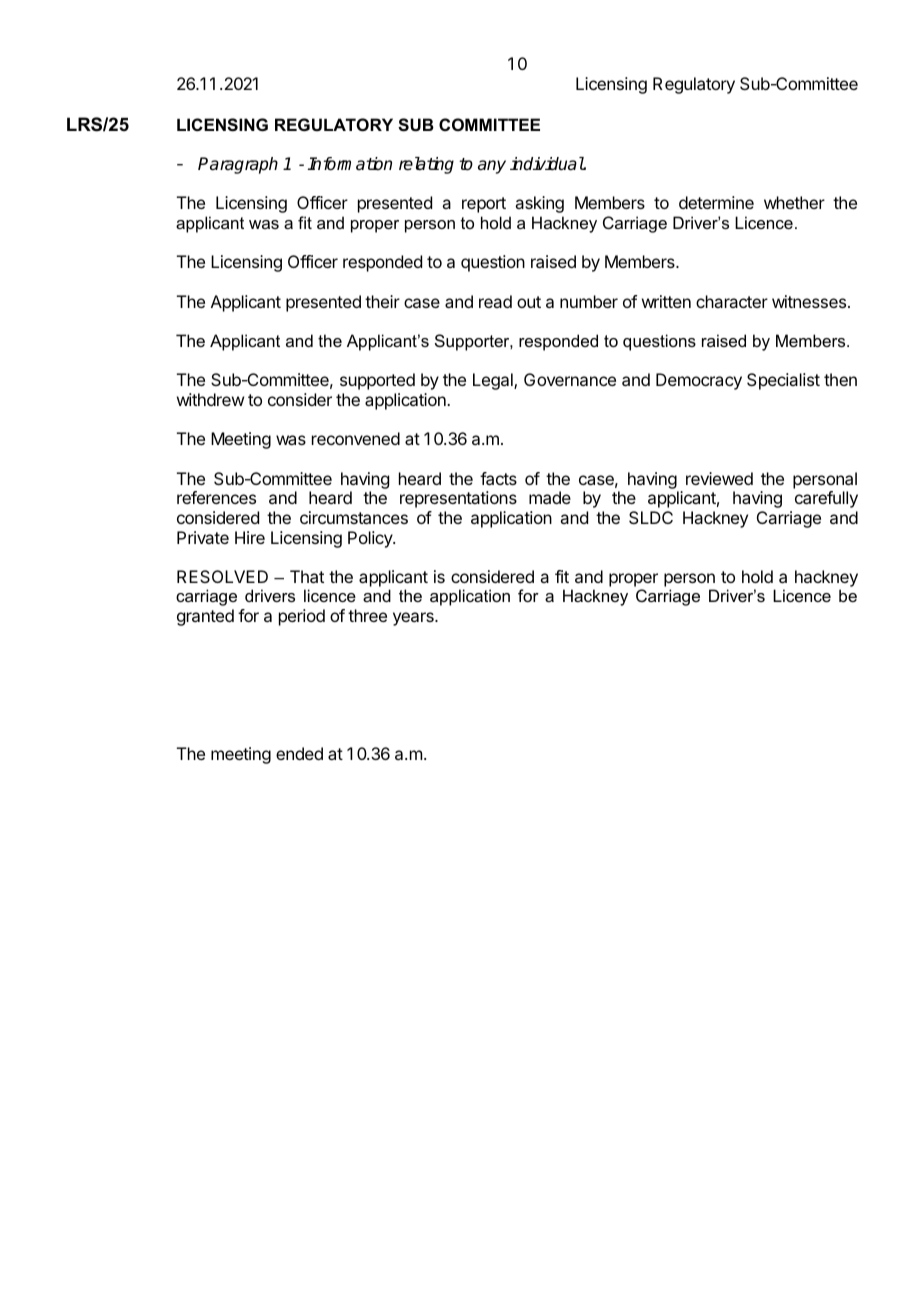 This screenshot has width=924, height=1308. Describe the element at coordinates (498, 478) in the screenshot. I see `facts` at that location.
